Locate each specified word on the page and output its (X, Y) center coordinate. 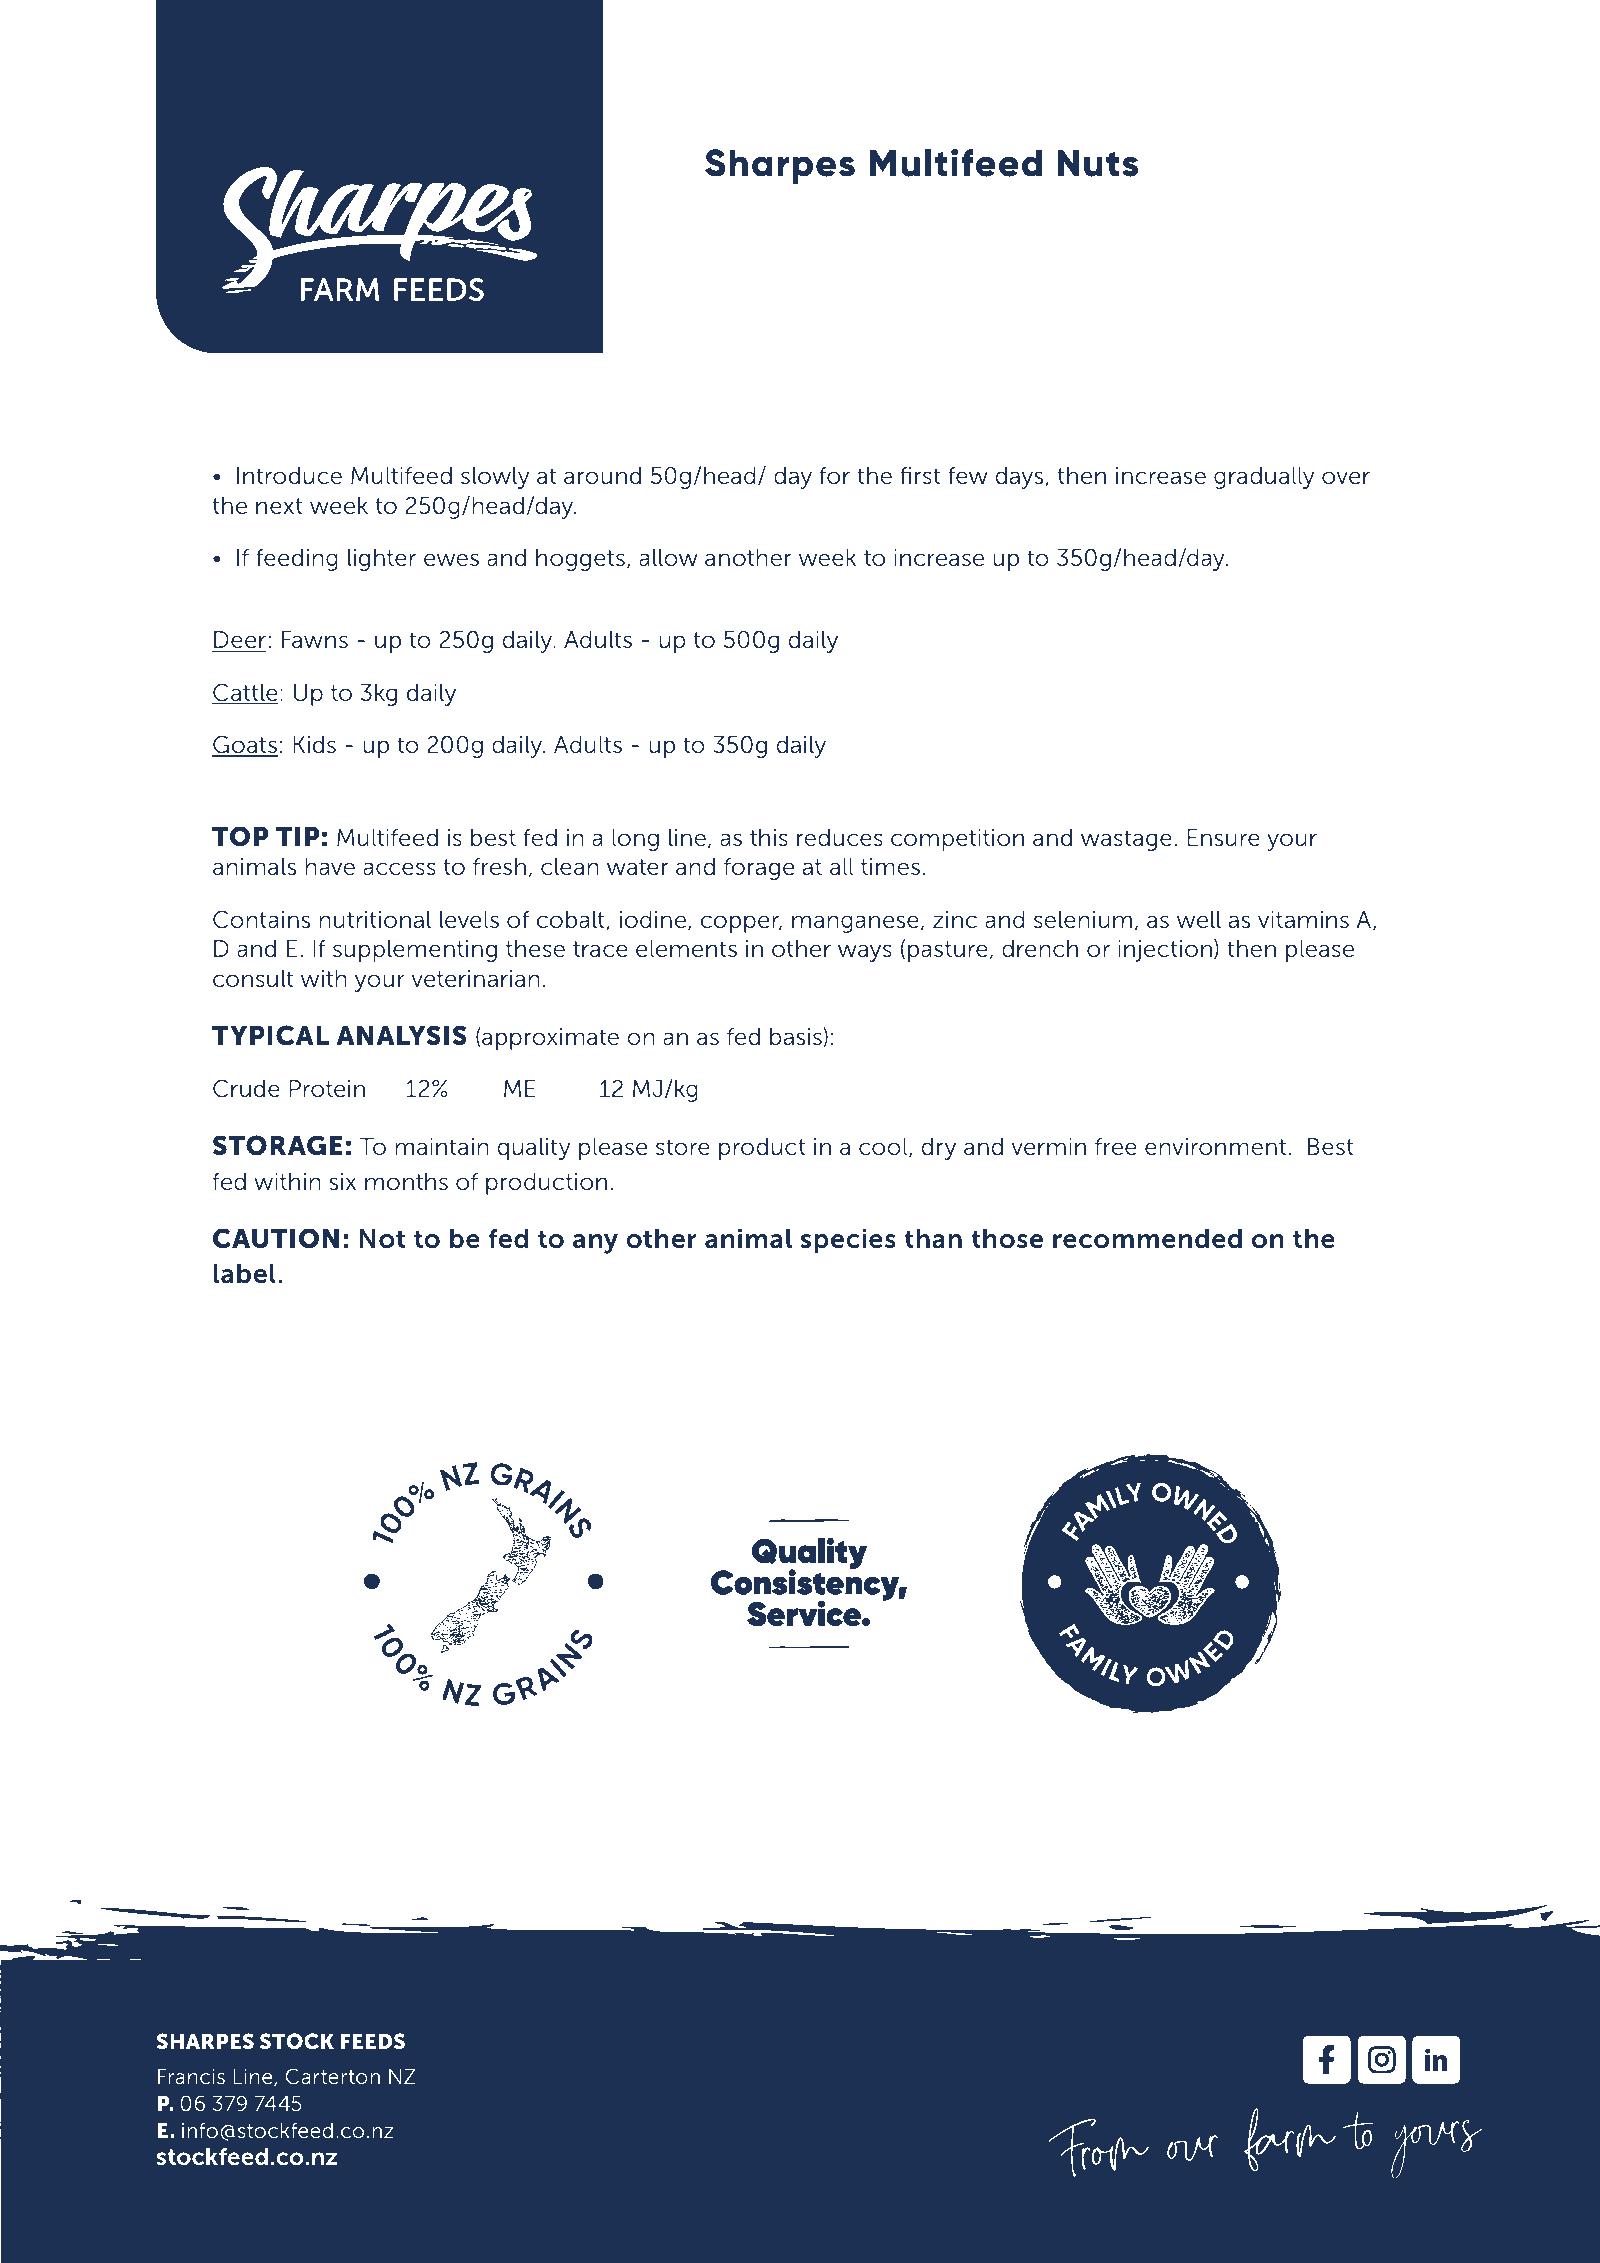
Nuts (1098, 163)
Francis (191, 2076)
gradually (1264, 478)
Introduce (289, 475)
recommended (1147, 1239)
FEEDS (373, 2041)
